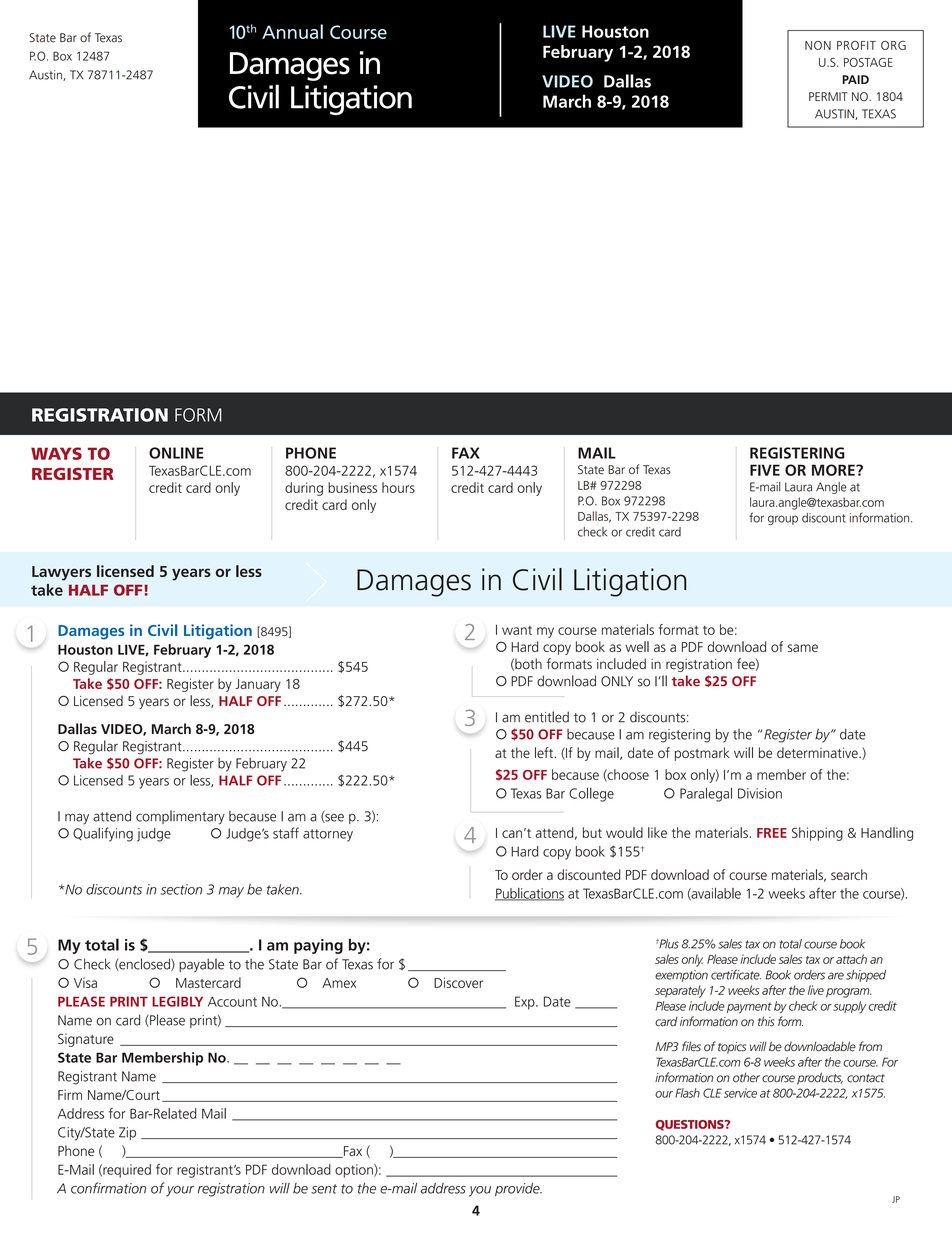 The width and height of the document is (952, 1233). Describe the element at coordinates (518, 1189) in the document. I see `provide` at that location.
